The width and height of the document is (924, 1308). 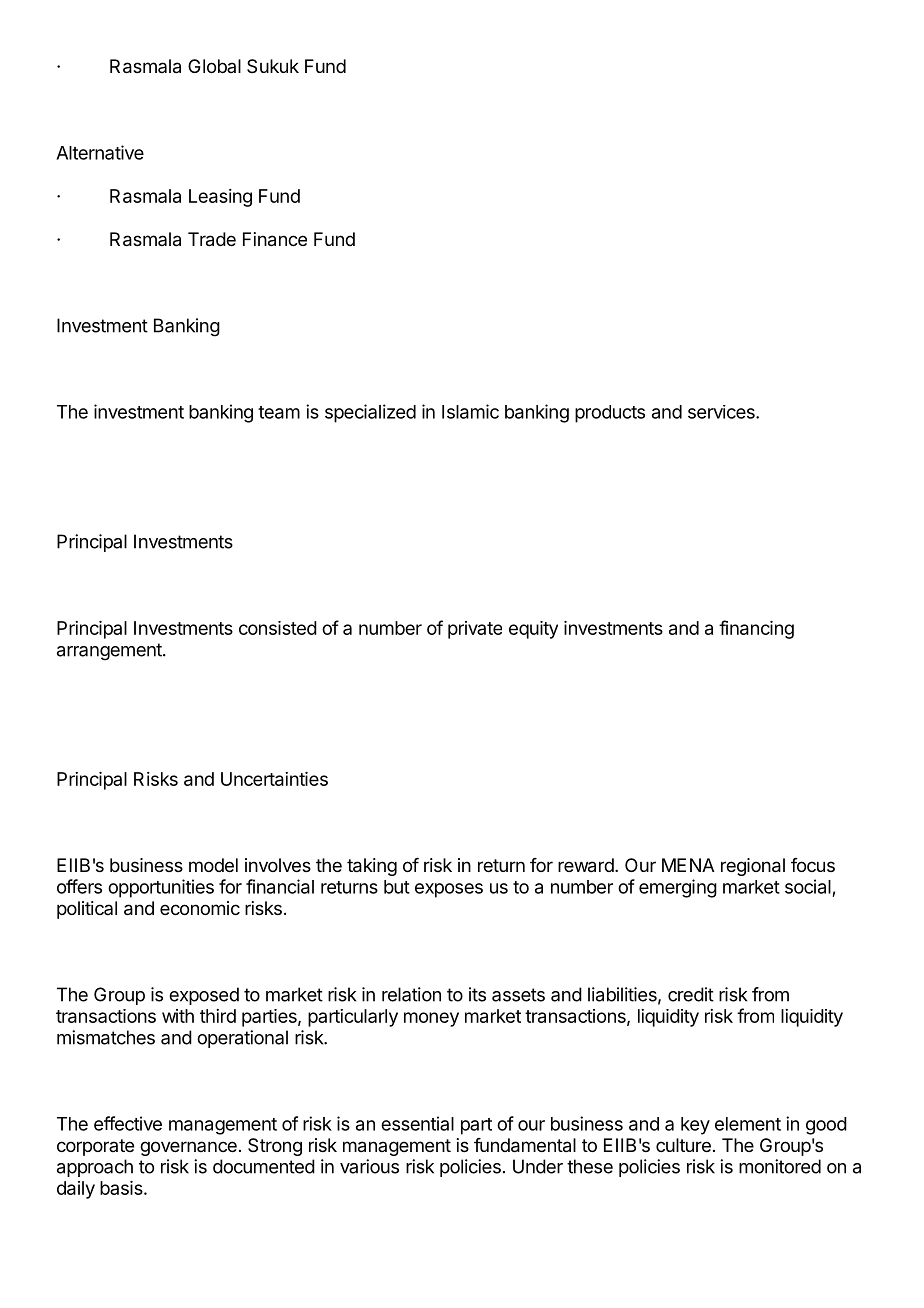 What do you see at coordinates (753, 867) in the document?
I see `regional` at bounding box center [753, 867].
